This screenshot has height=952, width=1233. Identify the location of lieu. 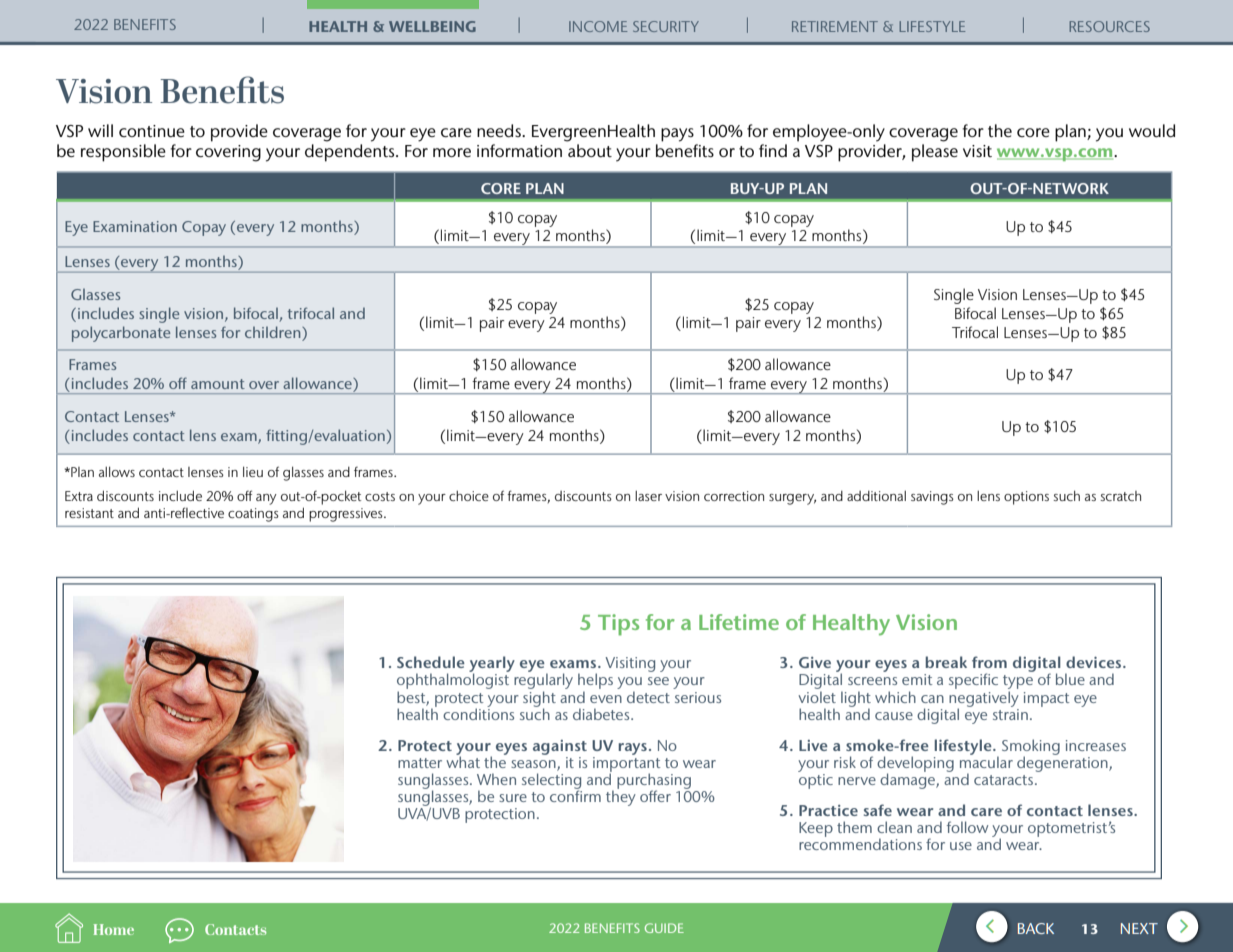
(253, 471).
